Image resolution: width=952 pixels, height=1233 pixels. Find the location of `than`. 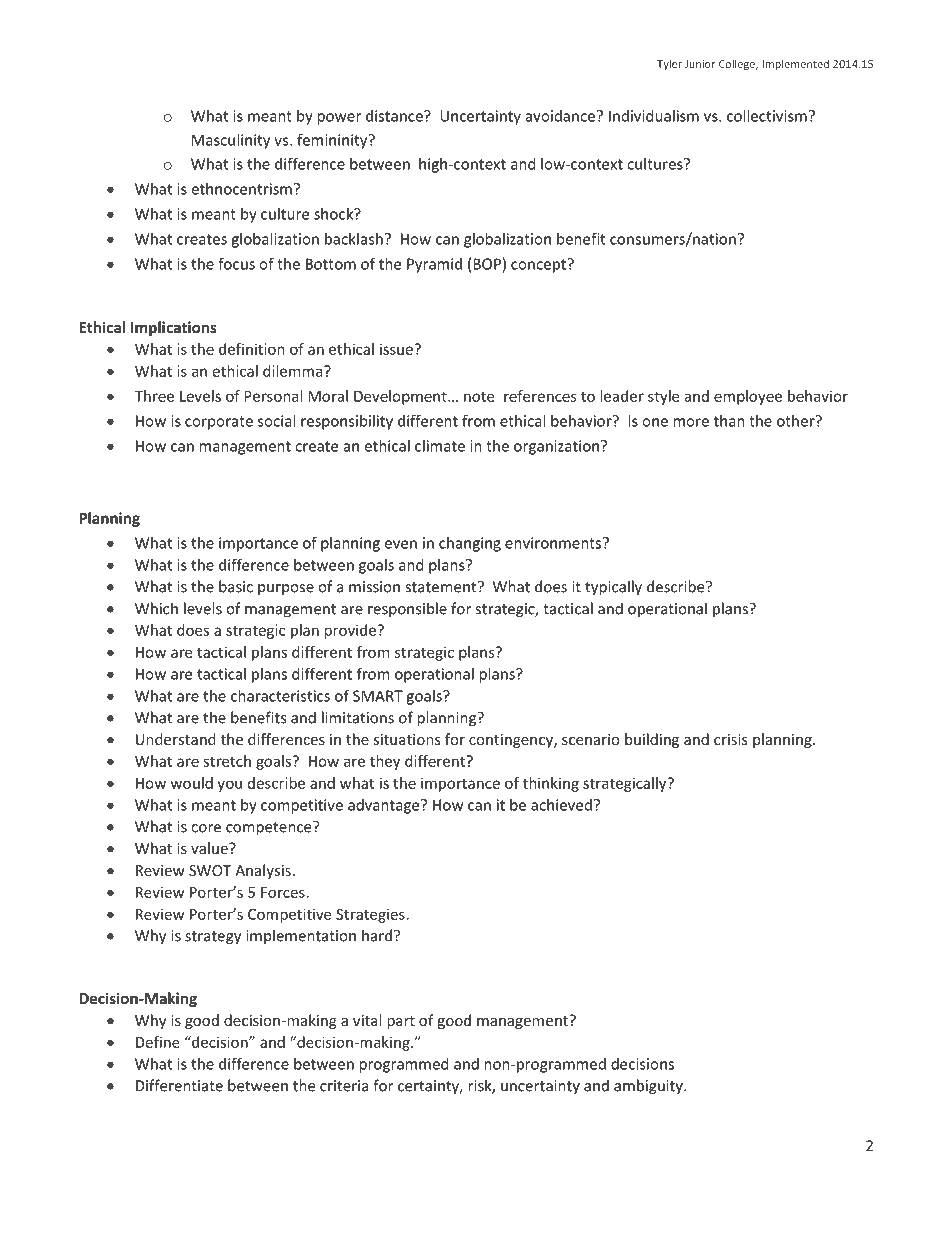

than is located at coordinates (729, 421).
